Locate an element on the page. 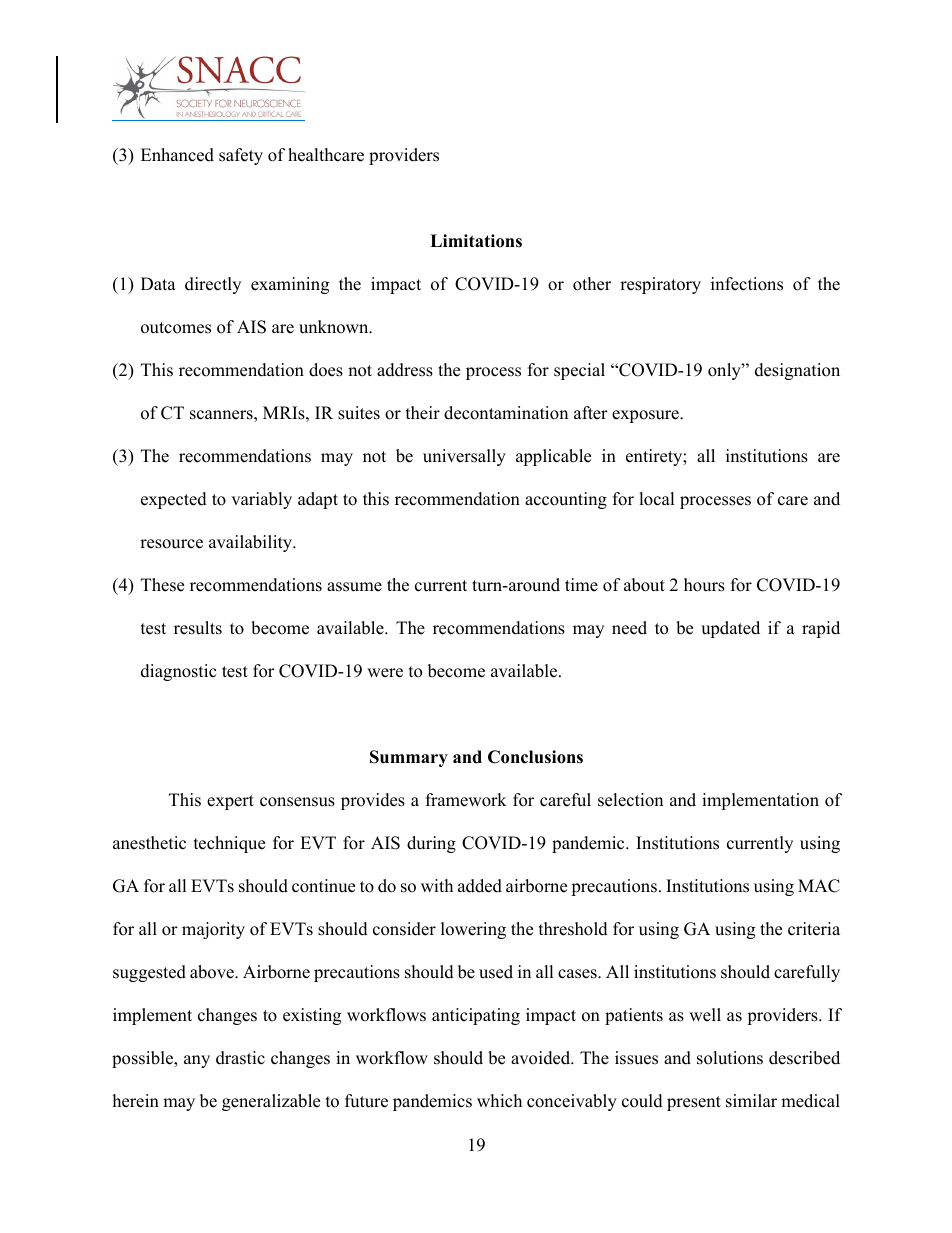 This image has height=1233, width=952. local is located at coordinates (657, 499).
